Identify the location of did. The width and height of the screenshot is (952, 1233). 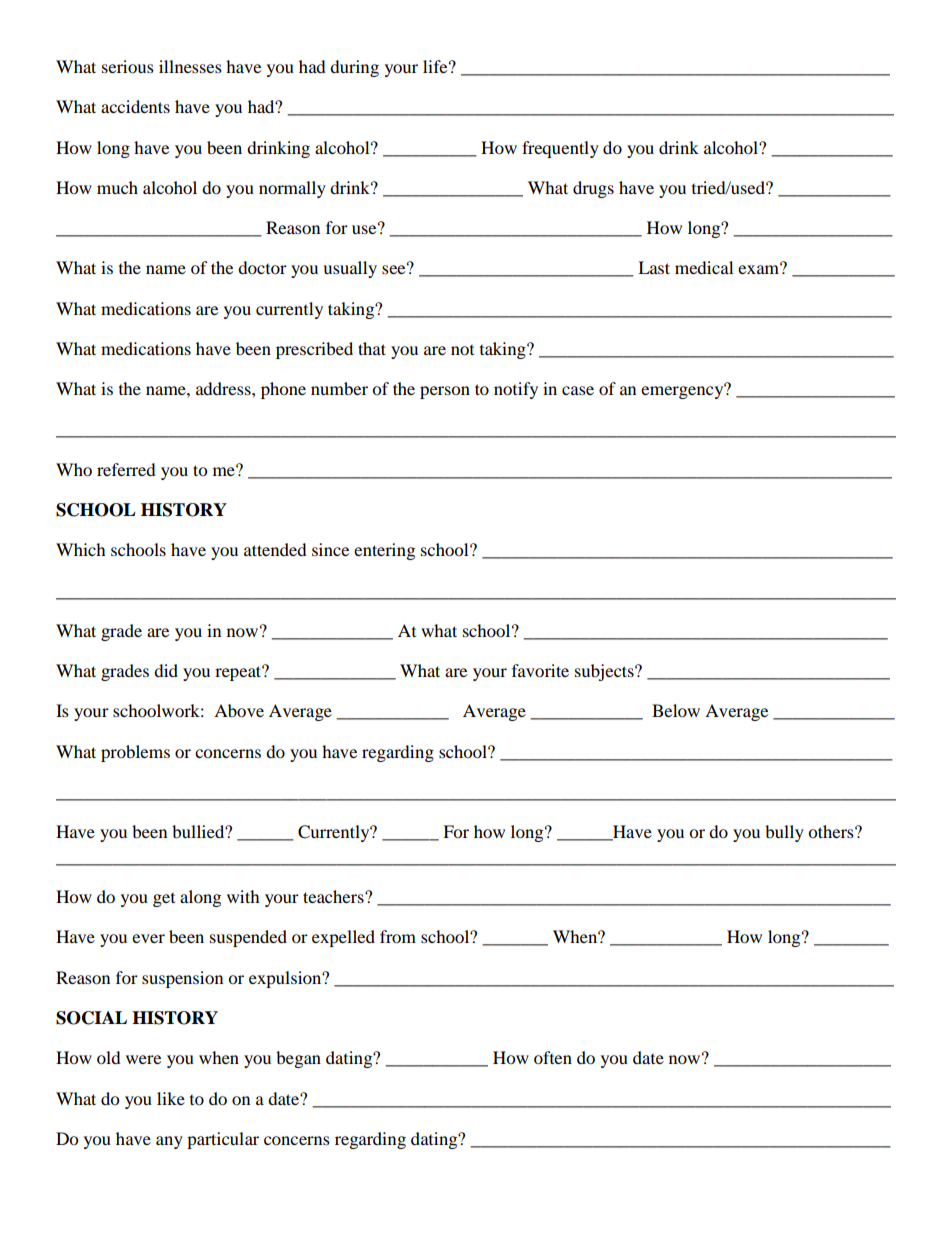
(166, 670).
